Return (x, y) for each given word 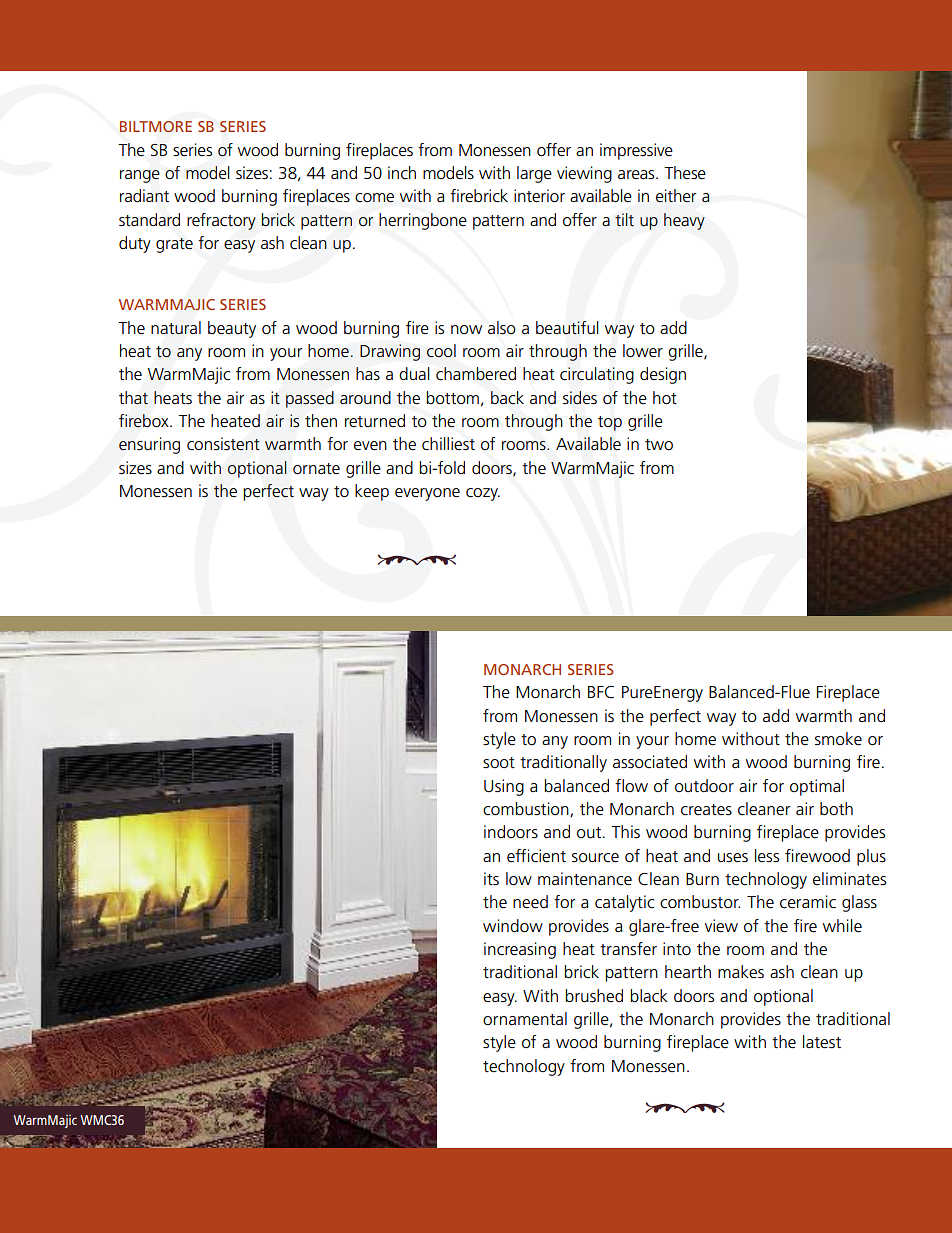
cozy (483, 494)
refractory (221, 221)
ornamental (525, 1019)
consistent (223, 444)
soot (499, 763)
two (659, 445)
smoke (838, 739)
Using (504, 787)
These (685, 172)
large (534, 174)
